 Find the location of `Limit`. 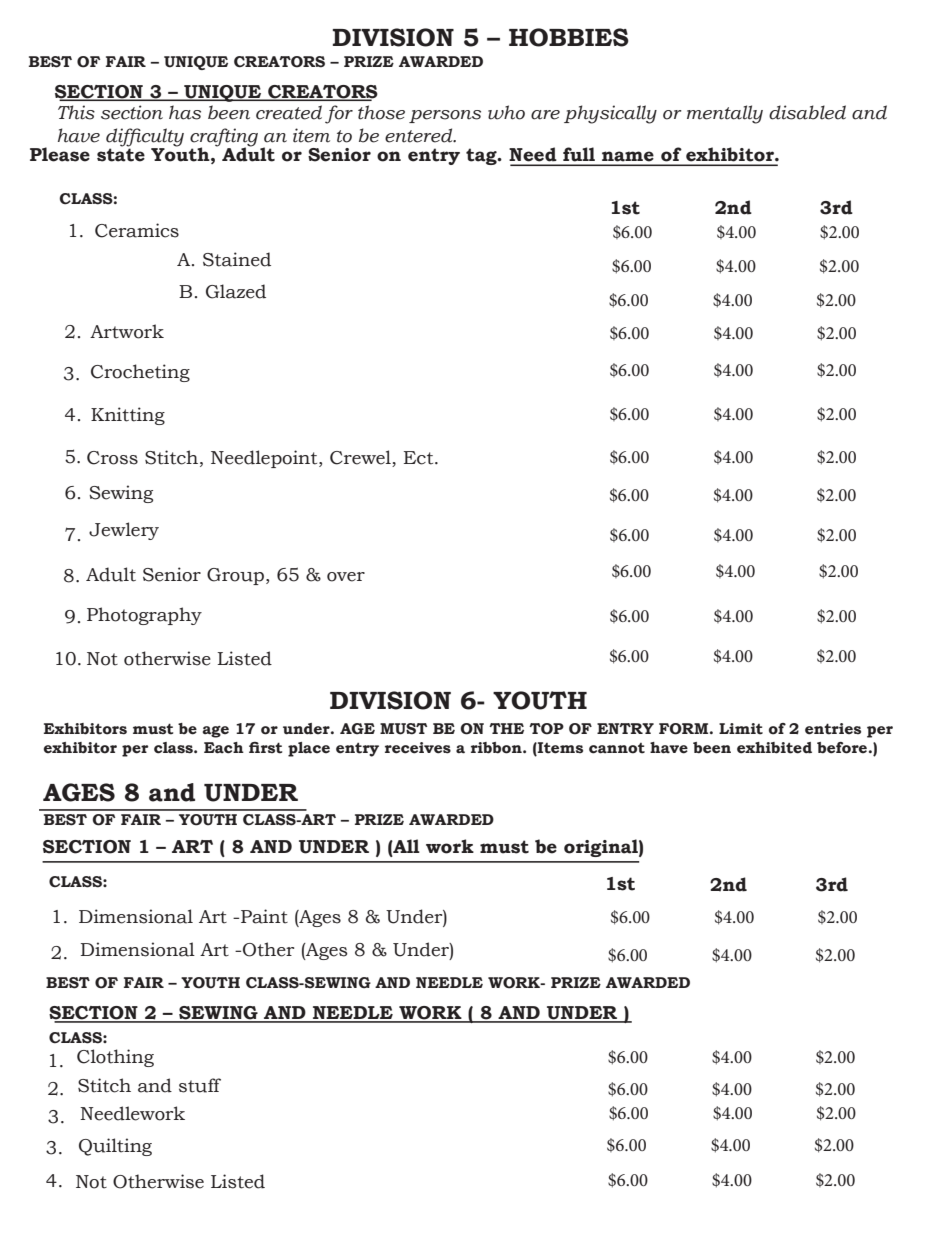

Limit is located at coordinates (741, 729).
